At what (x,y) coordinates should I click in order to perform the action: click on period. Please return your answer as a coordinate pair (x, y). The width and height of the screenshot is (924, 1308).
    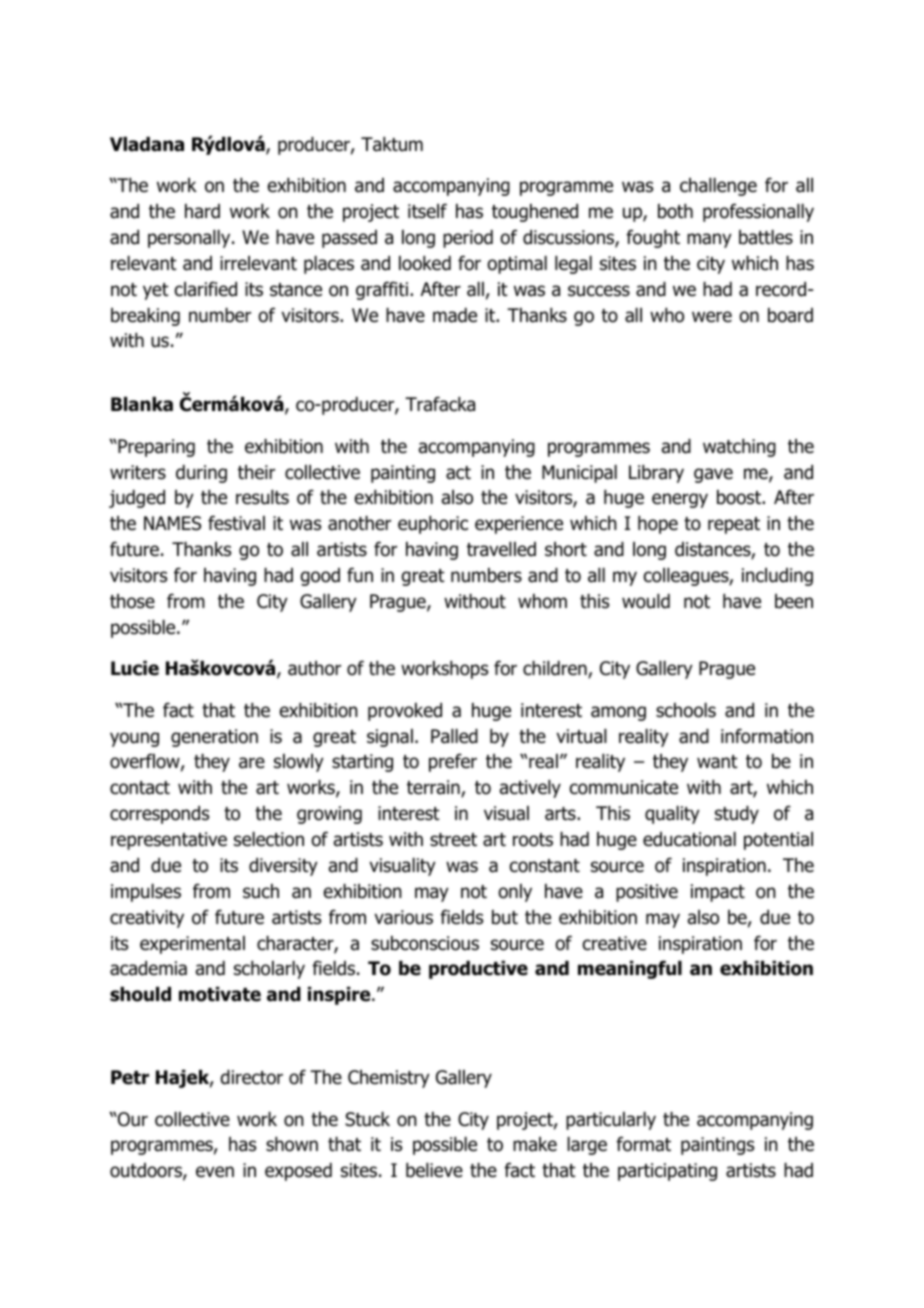
    Looking at the image, I should click on (468, 239).
